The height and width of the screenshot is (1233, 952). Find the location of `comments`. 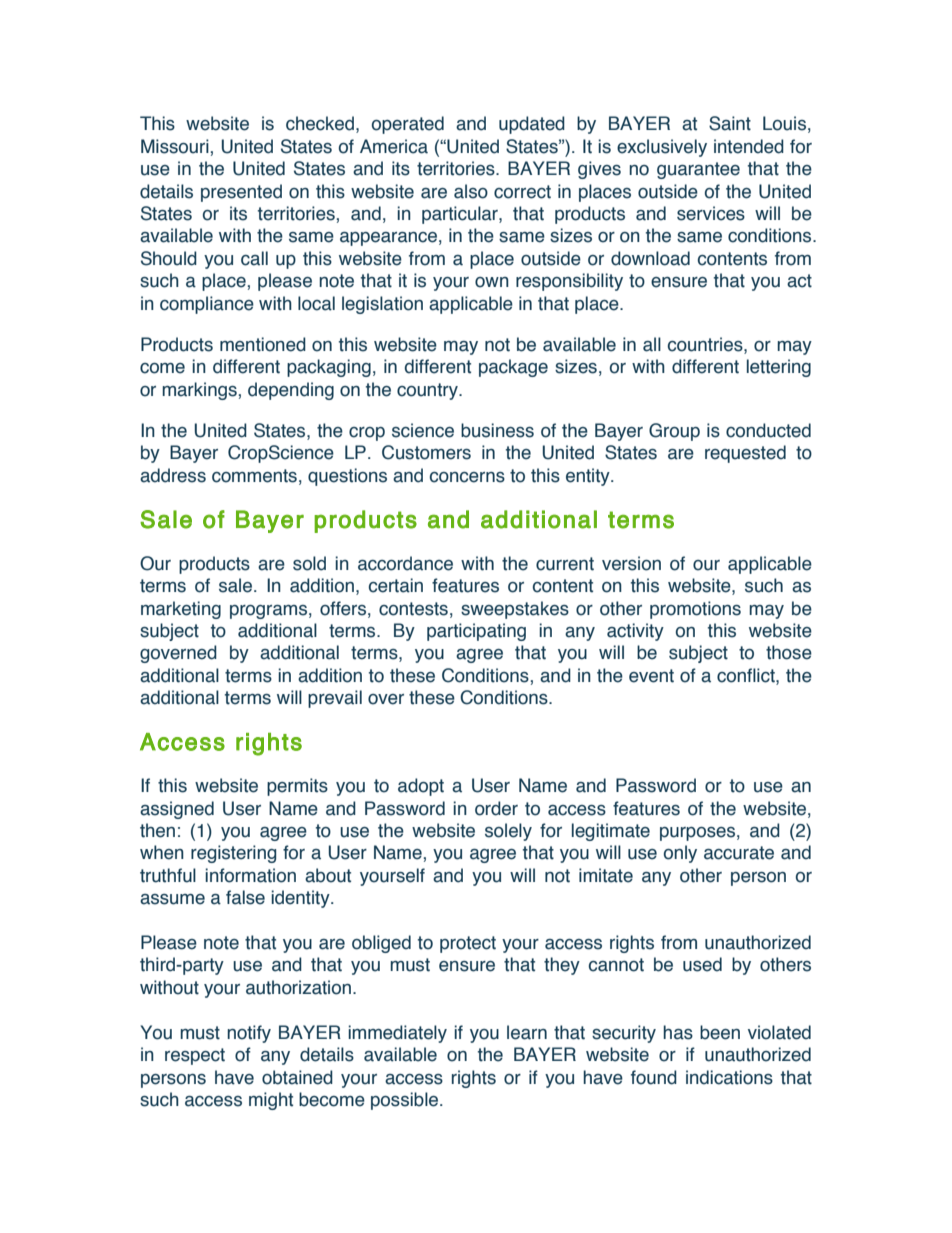

comments is located at coordinates (254, 476).
